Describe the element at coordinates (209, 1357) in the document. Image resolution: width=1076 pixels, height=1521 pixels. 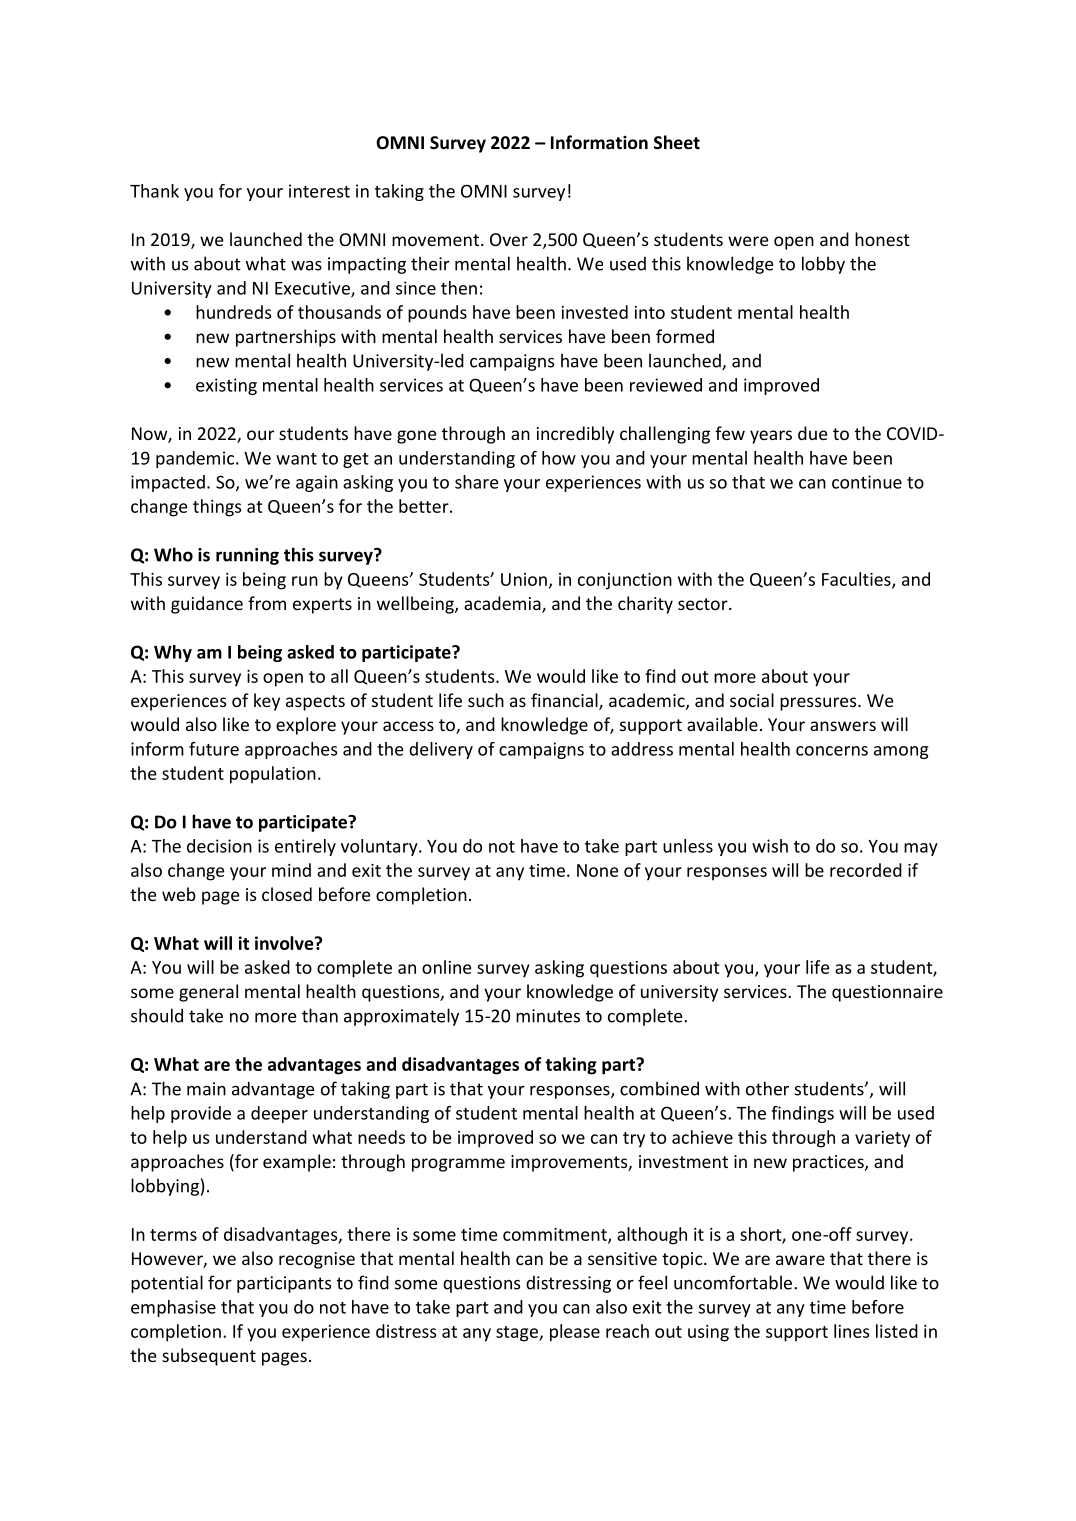
I see `subsequent` at that location.
